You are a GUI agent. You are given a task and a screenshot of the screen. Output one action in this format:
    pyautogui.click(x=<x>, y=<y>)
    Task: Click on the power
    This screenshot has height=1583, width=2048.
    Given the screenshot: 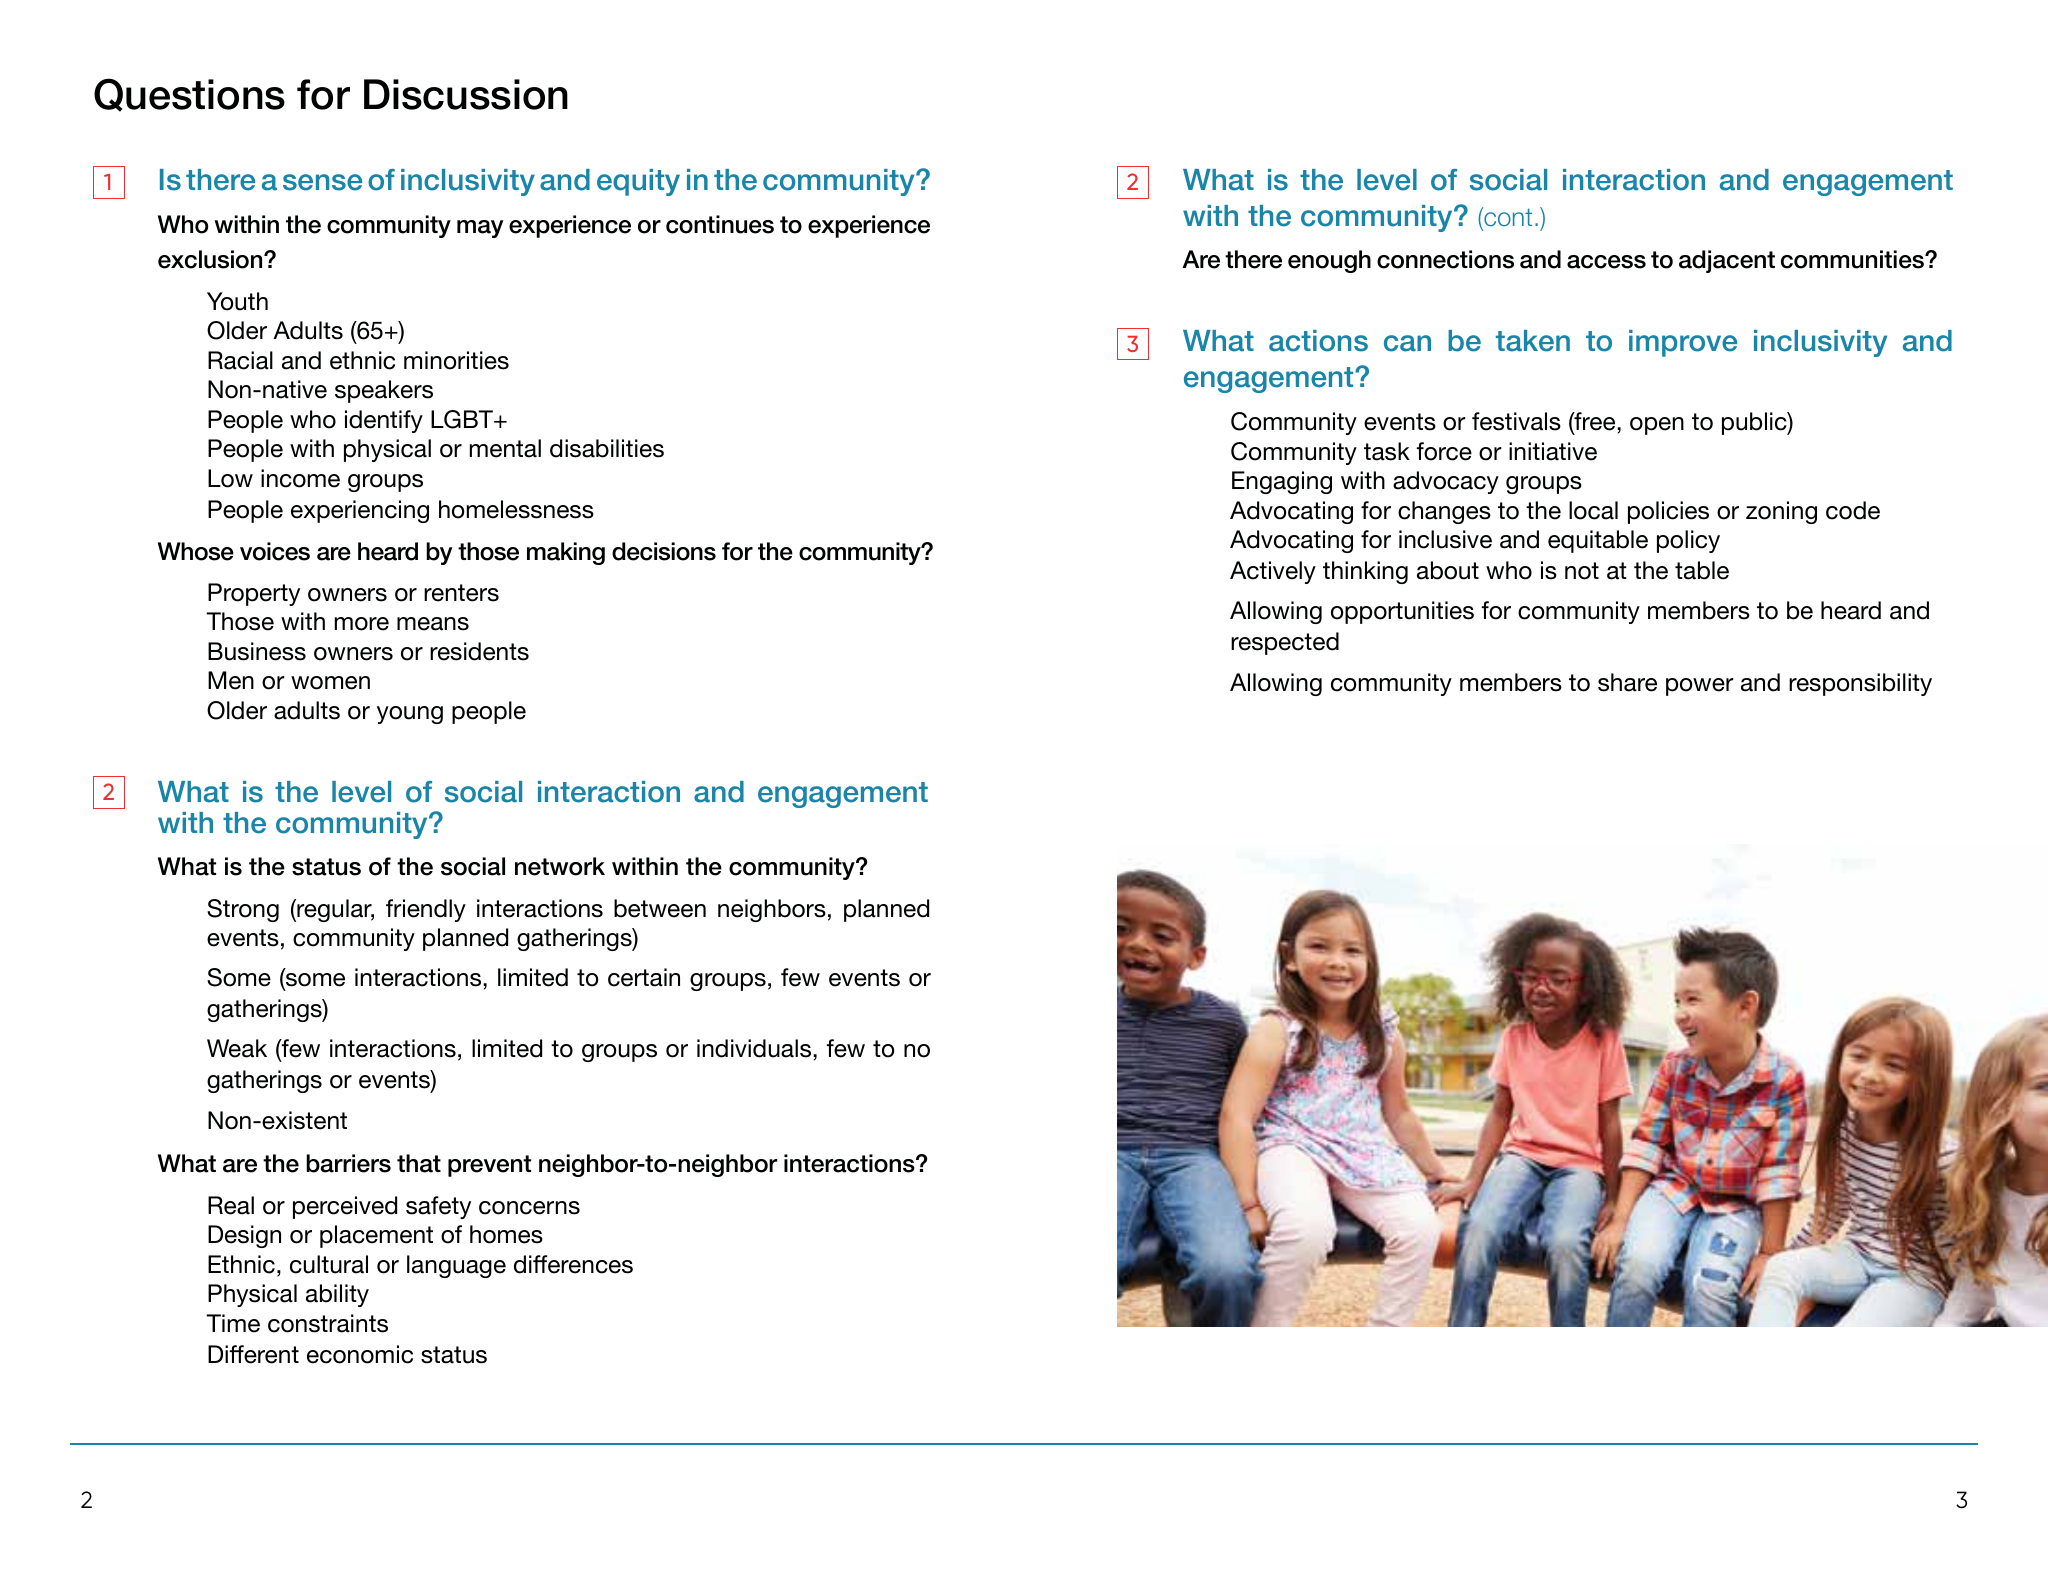 What is the action you would take?
    pyautogui.click(x=1699, y=687)
